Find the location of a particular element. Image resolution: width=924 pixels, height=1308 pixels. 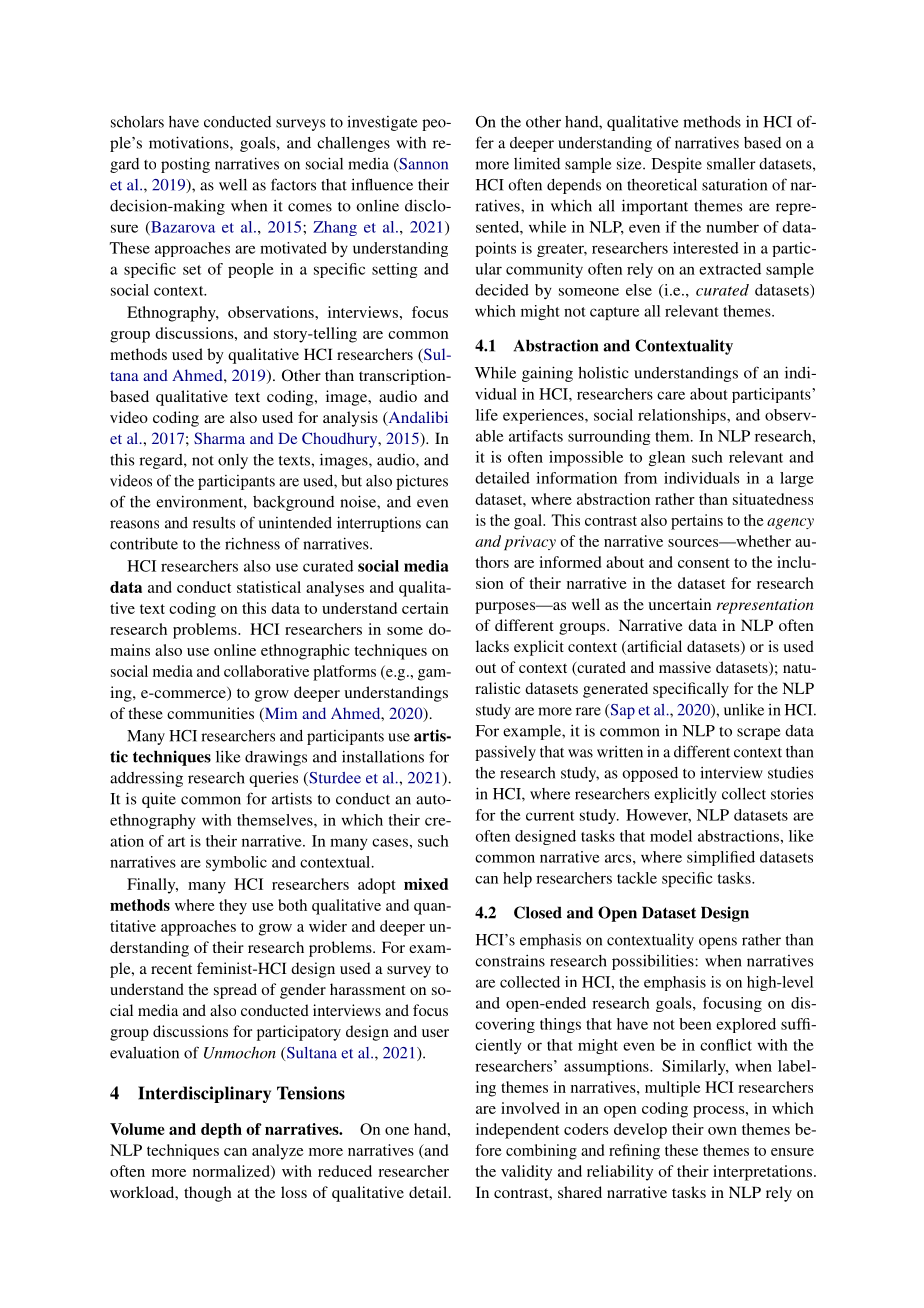

pertains is located at coordinates (697, 522).
